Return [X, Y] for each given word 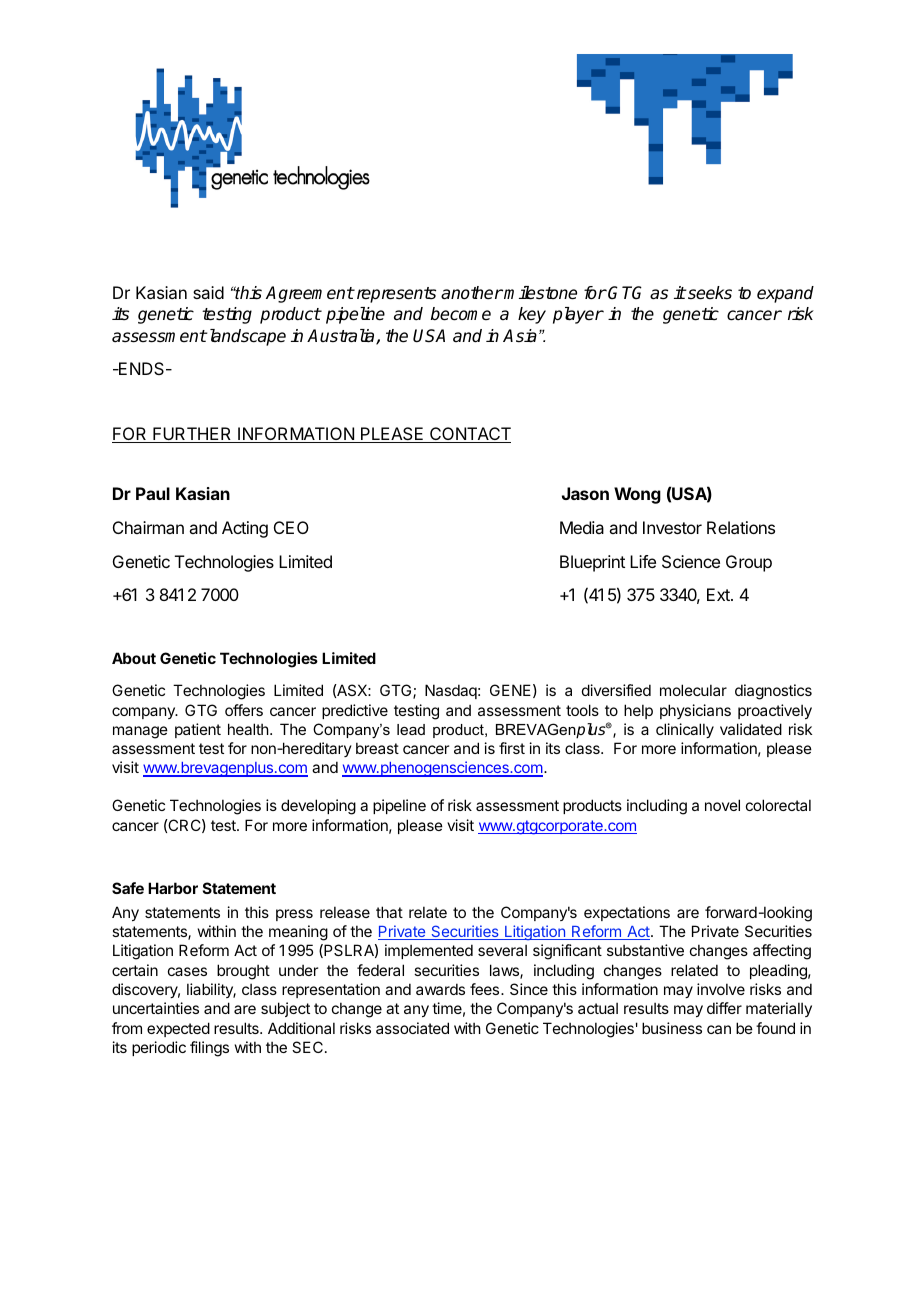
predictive [355, 711]
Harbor [173, 888]
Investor [672, 527]
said [208, 292]
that [389, 912]
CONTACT [469, 435]
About [134, 658]
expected [178, 1029]
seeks [709, 293]
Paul [153, 493]
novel [722, 805]
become [461, 314]
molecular [693, 690]
